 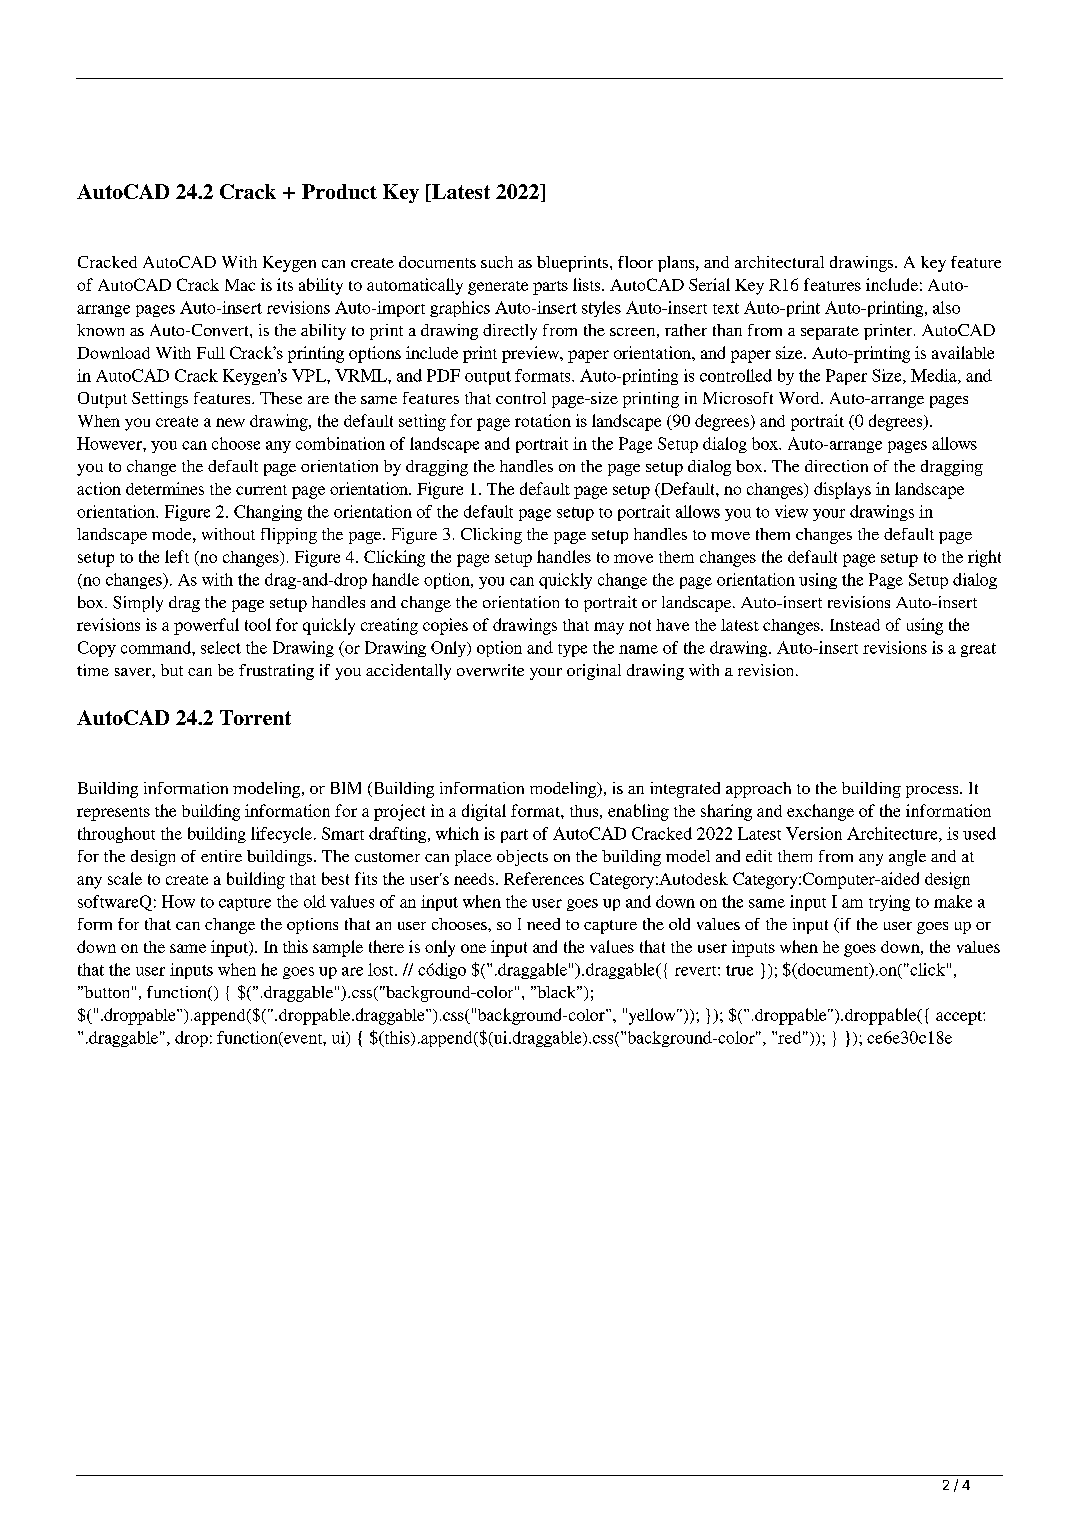 I want to click on determines, so click(x=165, y=488).
